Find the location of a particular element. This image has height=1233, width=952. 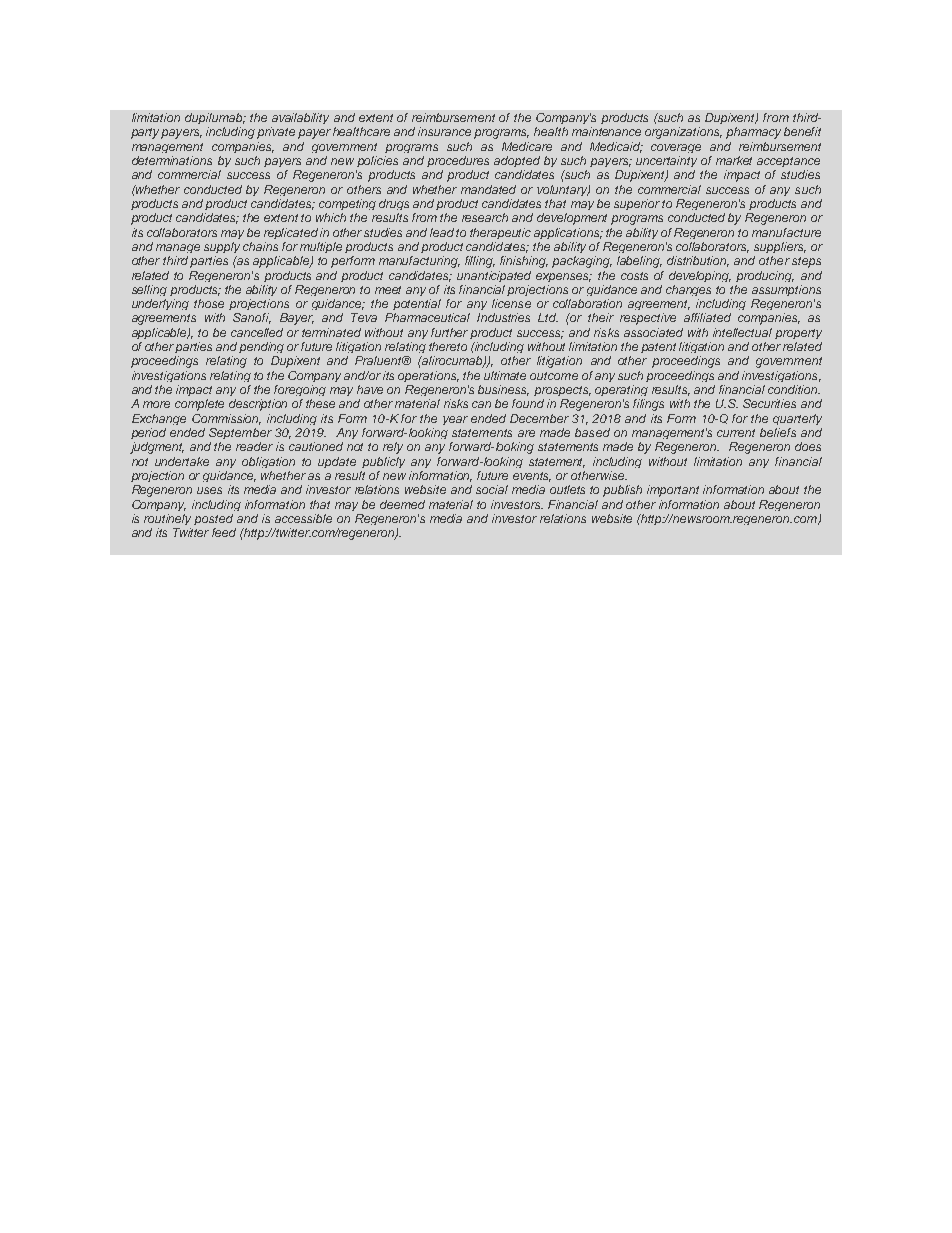

posted is located at coordinates (213, 519).
